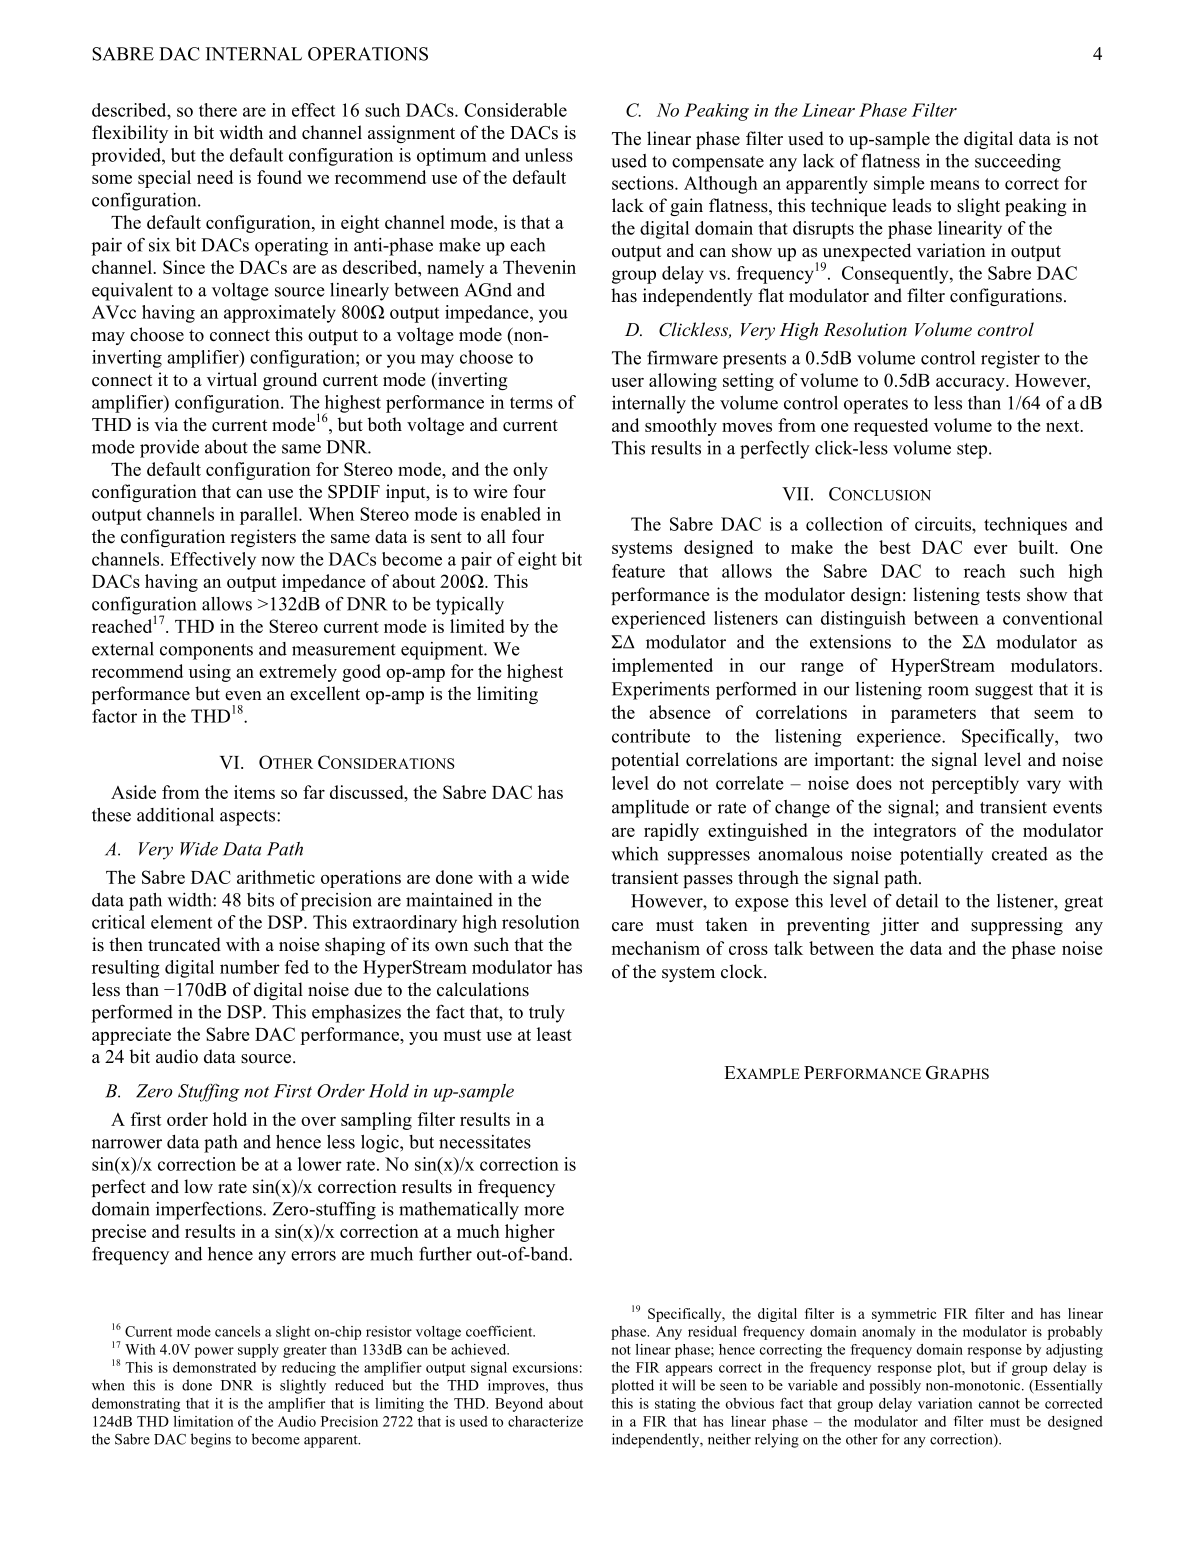 The image size is (1194, 1546). Describe the element at coordinates (570, 1385) in the image. I see `thus` at that location.
